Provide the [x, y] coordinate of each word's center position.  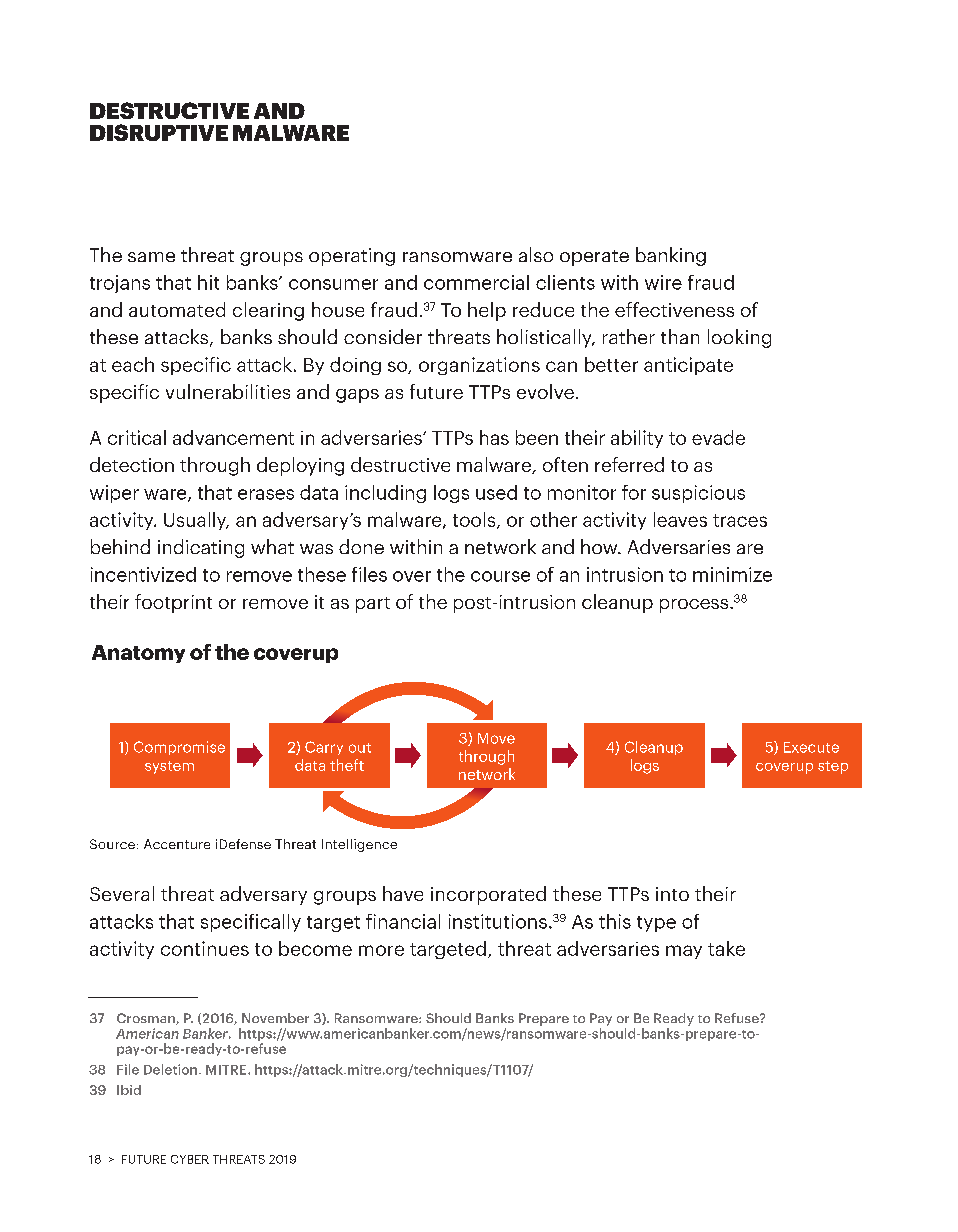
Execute [811, 747]
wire [663, 282]
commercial [476, 282]
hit [208, 282]
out [360, 748]
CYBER [190, 1159]
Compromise [179, 748]
